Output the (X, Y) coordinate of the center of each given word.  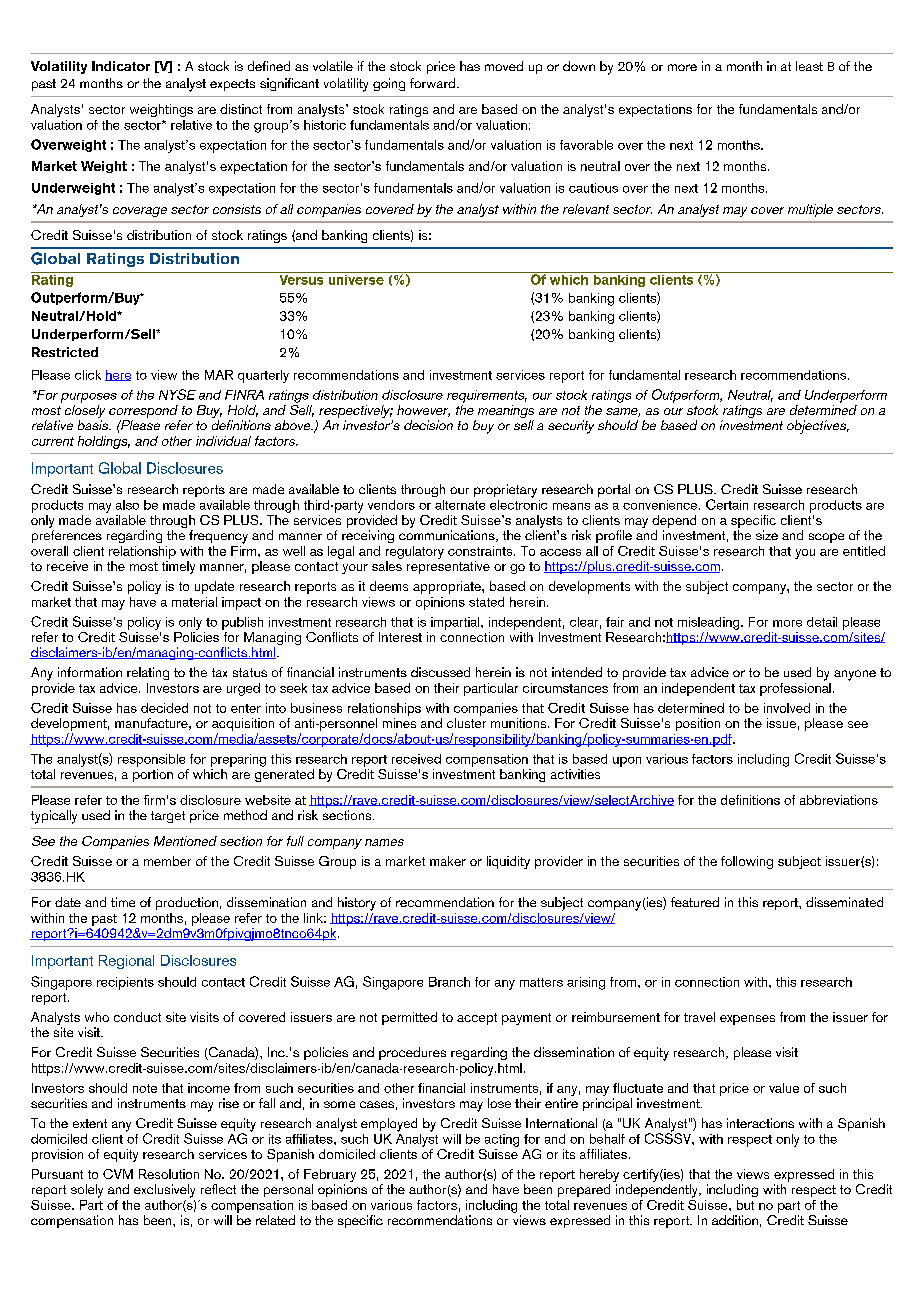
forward (434, 83)
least (809, 66)
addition (735, 1220)
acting (502, 1140)
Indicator (121, 66)
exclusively (164, 1191)
